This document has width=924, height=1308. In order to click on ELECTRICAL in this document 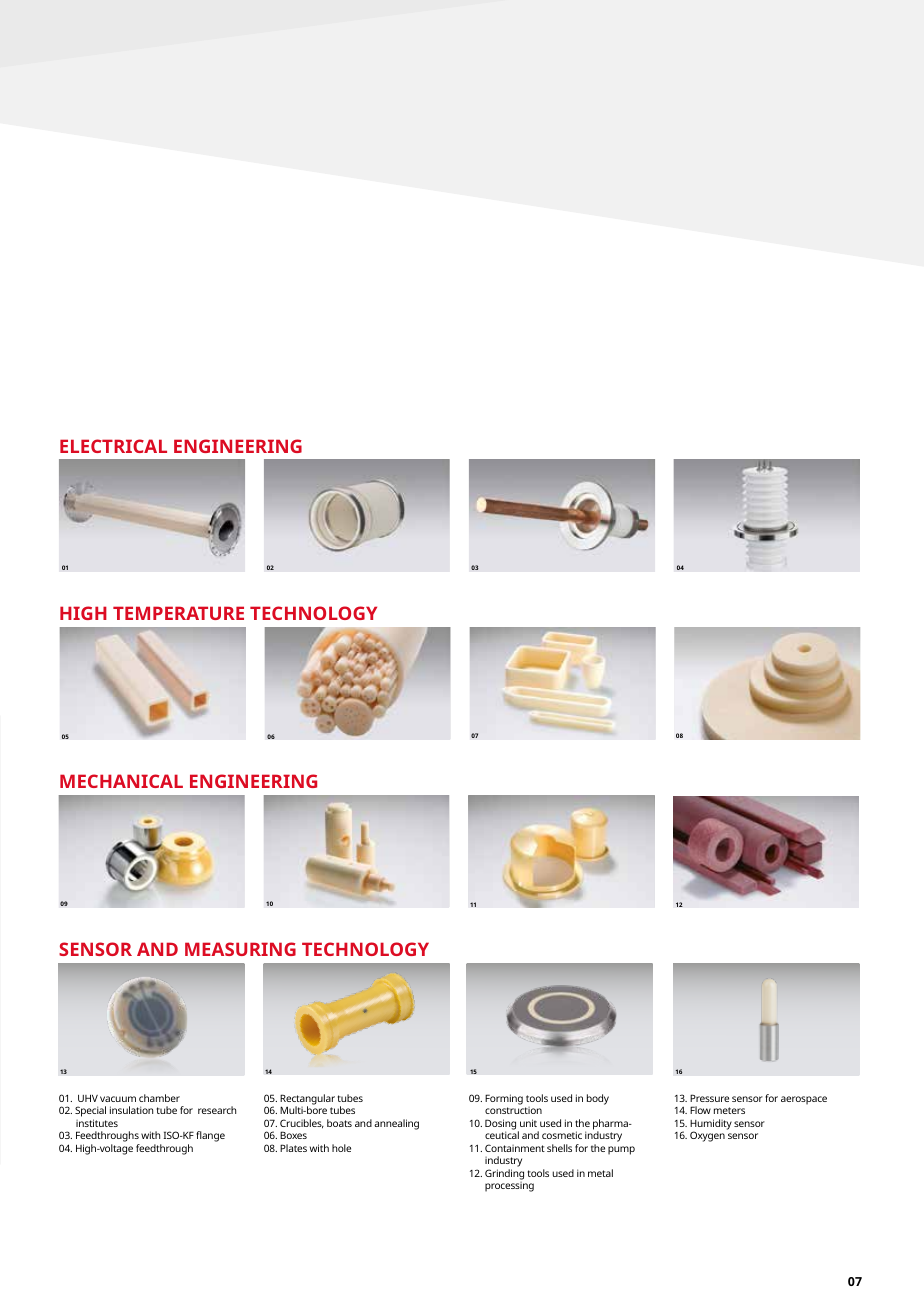, I will do `click(113, 446)`.
